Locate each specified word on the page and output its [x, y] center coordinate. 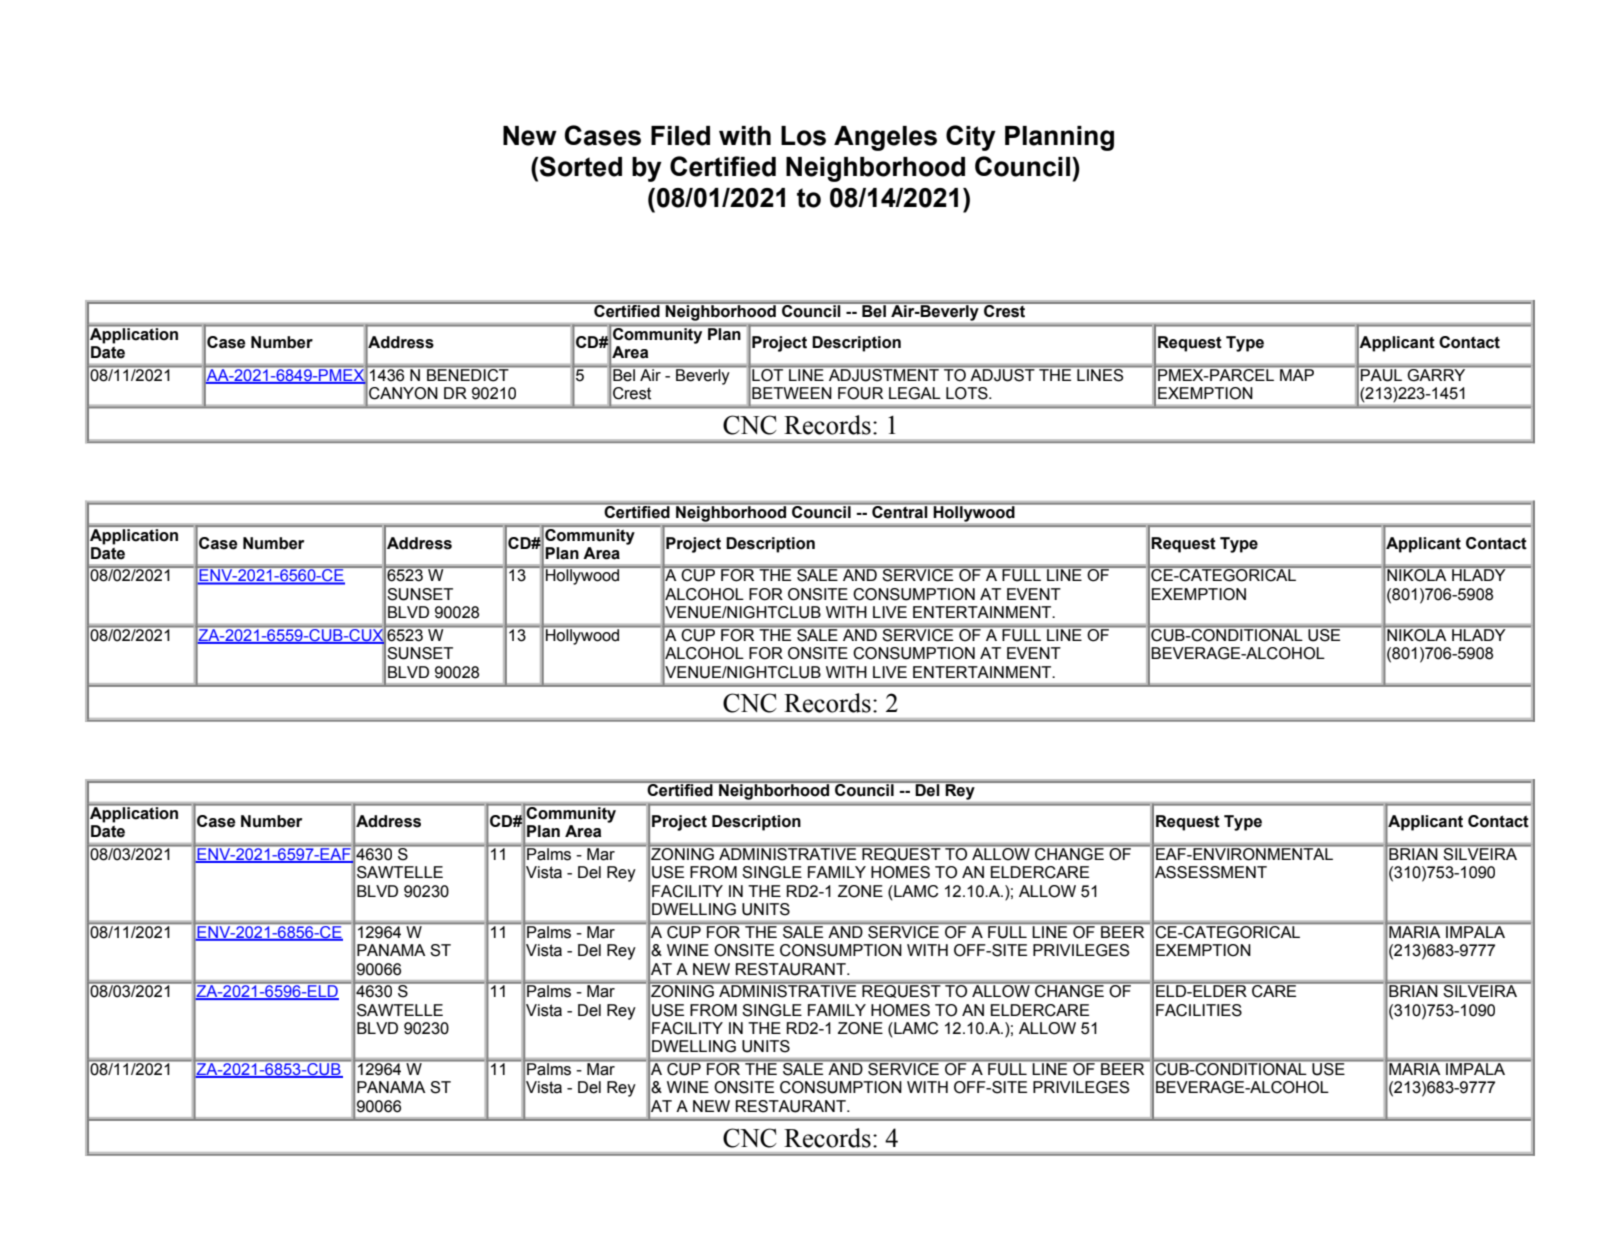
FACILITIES [1199, 1010]
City [971, 138]
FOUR [860, 393]
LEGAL [915, 393]
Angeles [885, 138]
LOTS [968, 393]
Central [900, 510]
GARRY [1437, 373]
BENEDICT [468, 373]
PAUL [1382, 373]
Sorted [580, 166]
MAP [1297, 373]
